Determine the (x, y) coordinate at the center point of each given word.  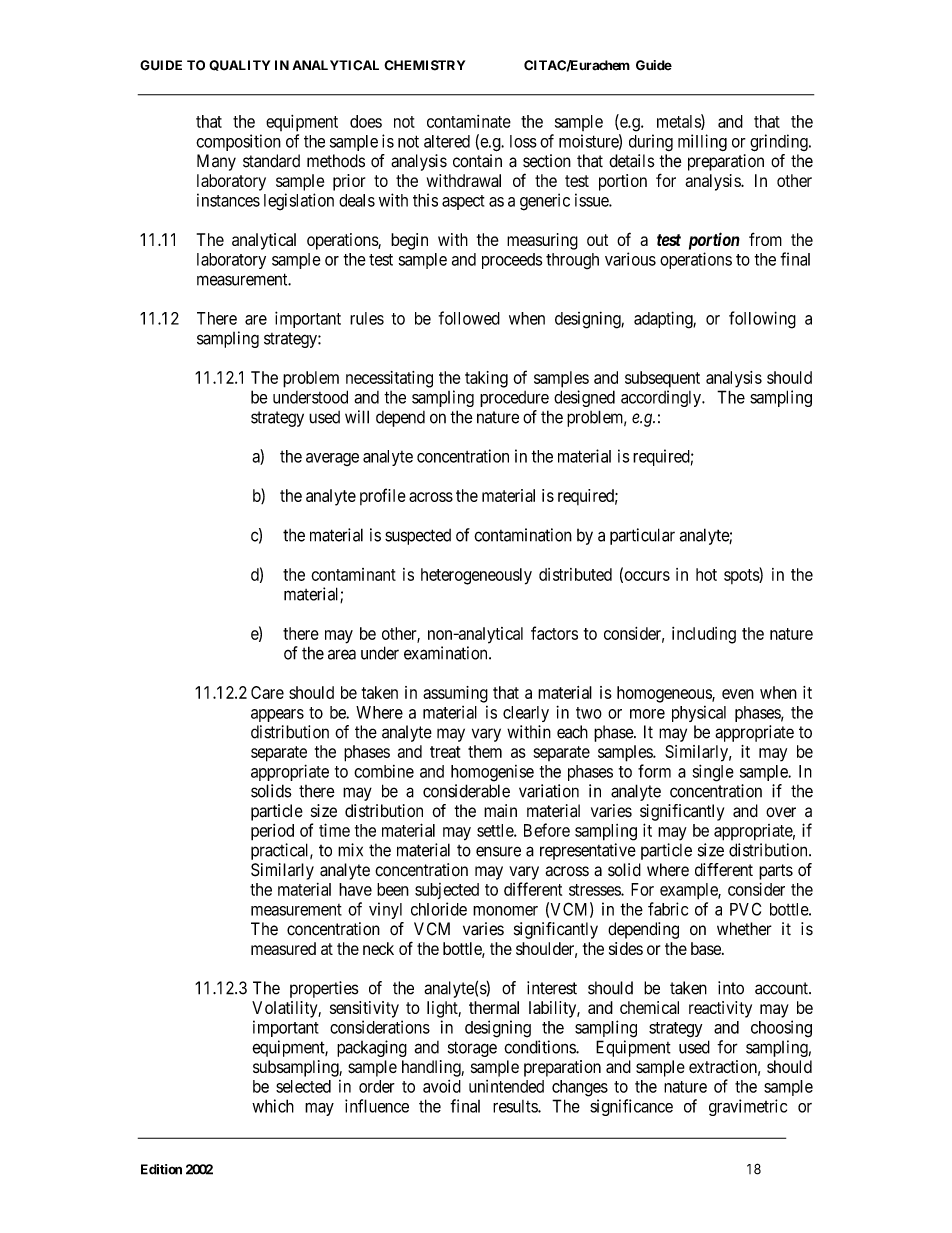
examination (447, 653)
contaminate (469, 121)
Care (267, 692)
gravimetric (748, 1107)
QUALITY (239, 65)
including (704, 635)
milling (702, 142)
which (273, 1106)
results (516, 1106)
